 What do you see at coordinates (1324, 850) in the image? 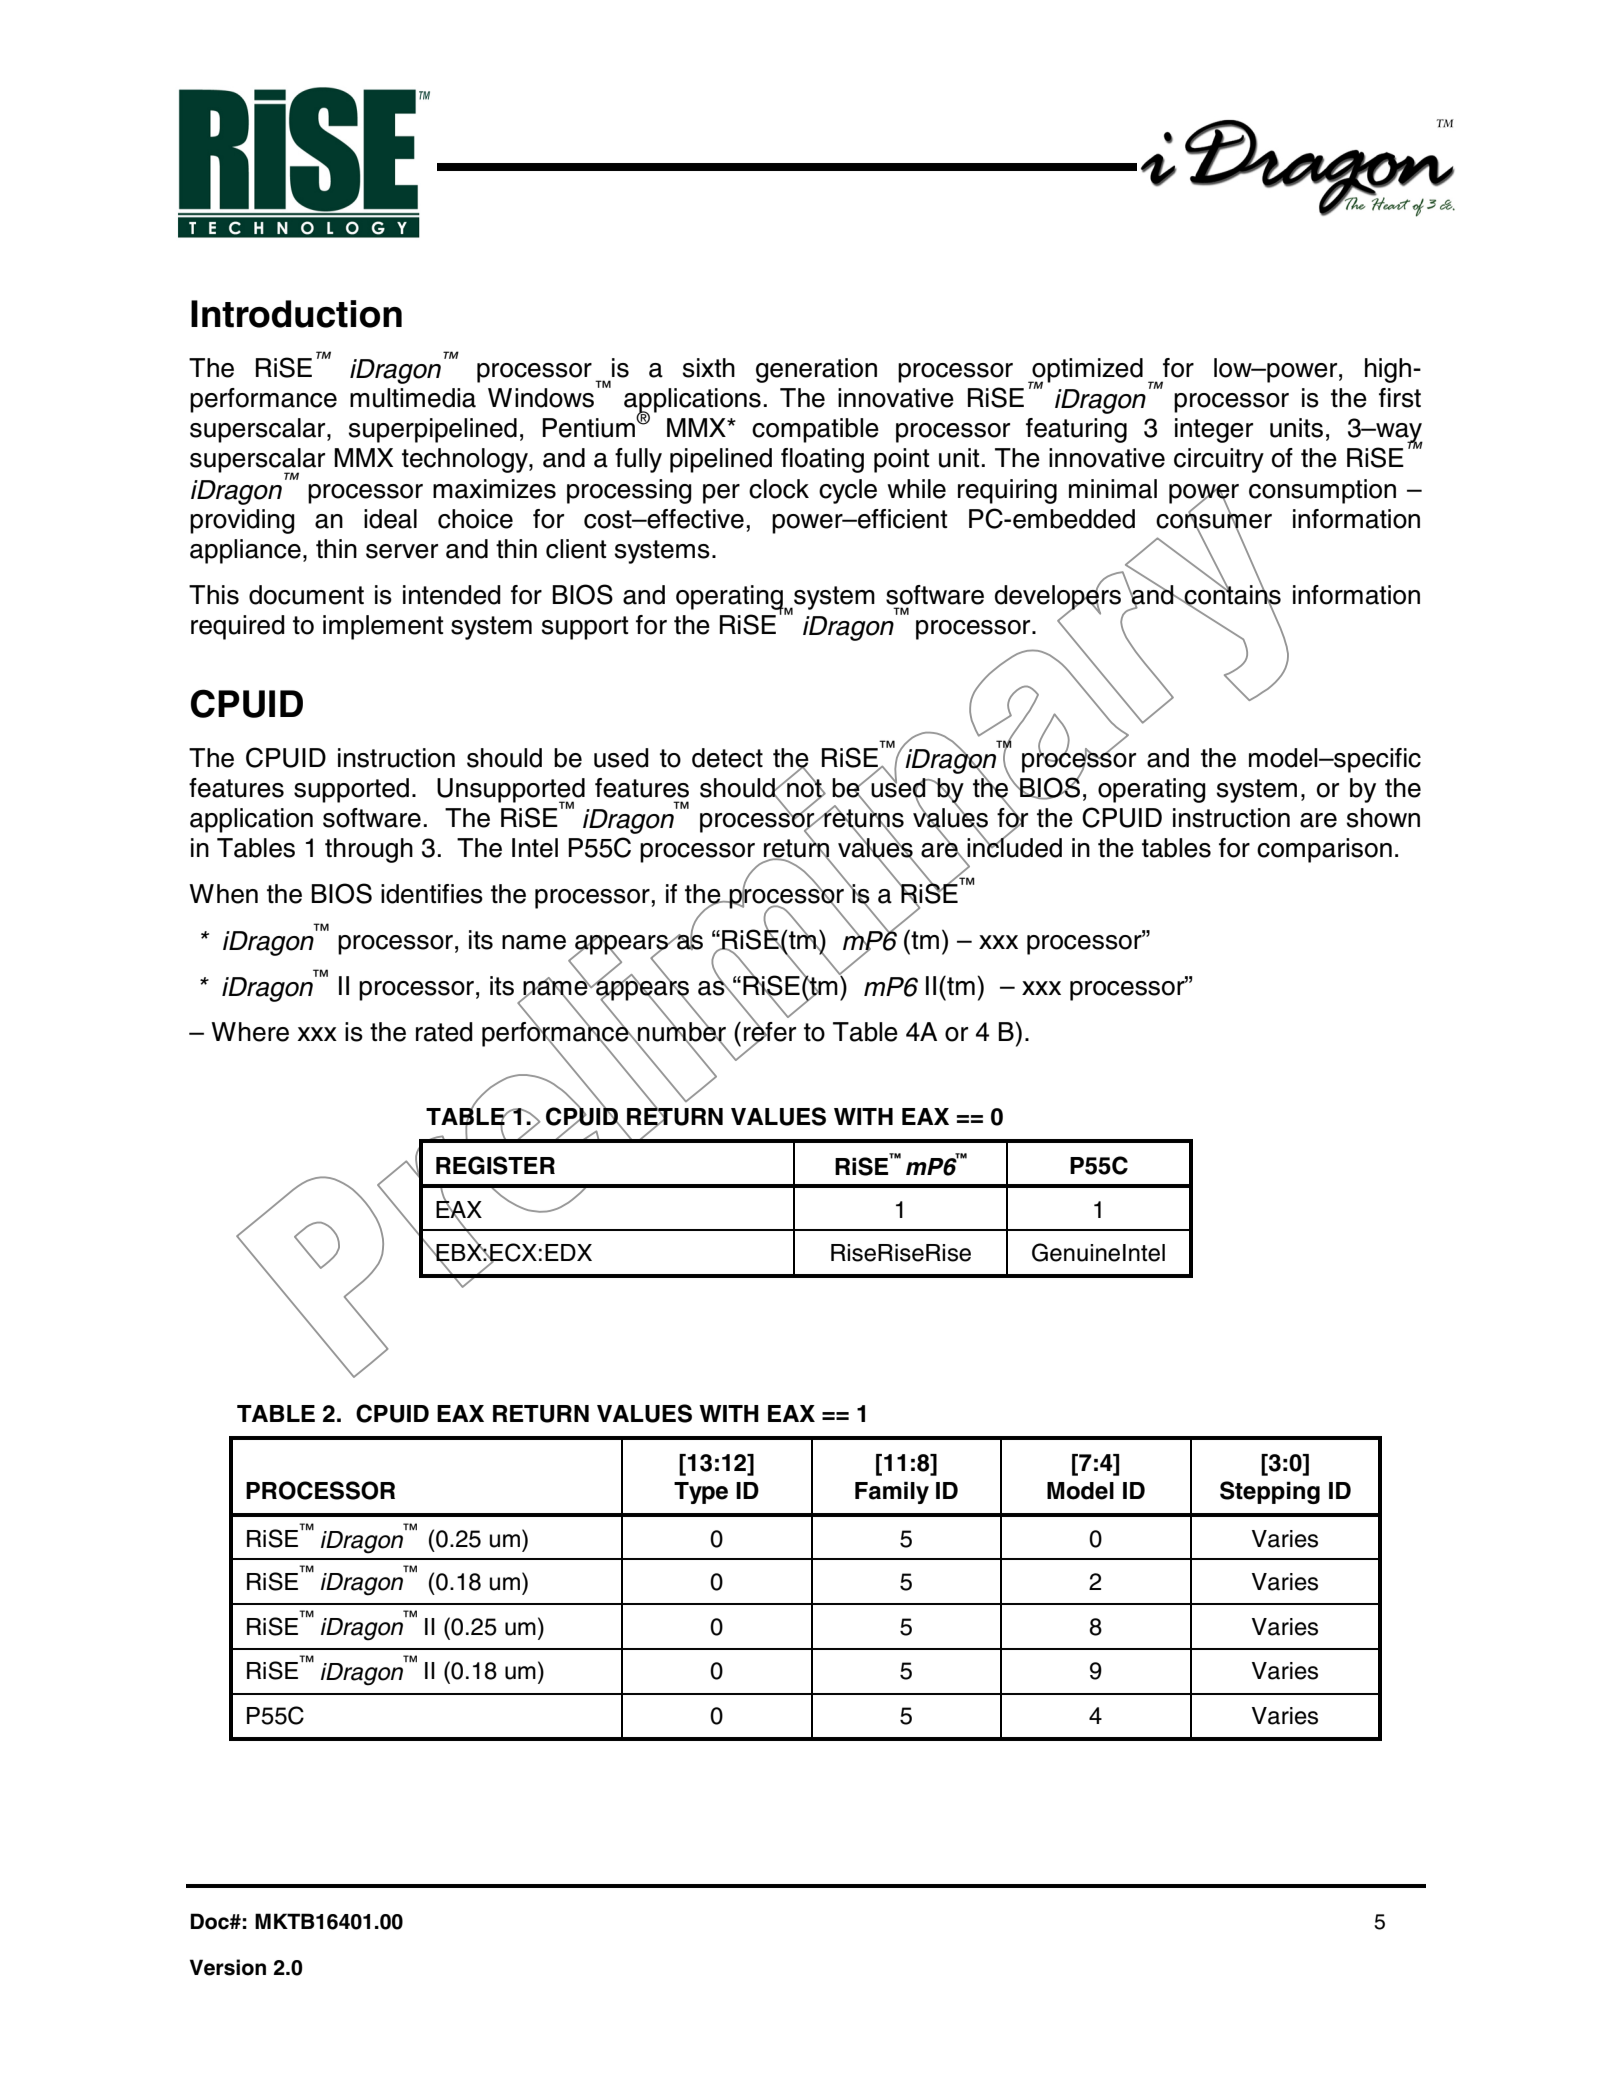
I see `comparison` at bounding box center [1324, 850].
